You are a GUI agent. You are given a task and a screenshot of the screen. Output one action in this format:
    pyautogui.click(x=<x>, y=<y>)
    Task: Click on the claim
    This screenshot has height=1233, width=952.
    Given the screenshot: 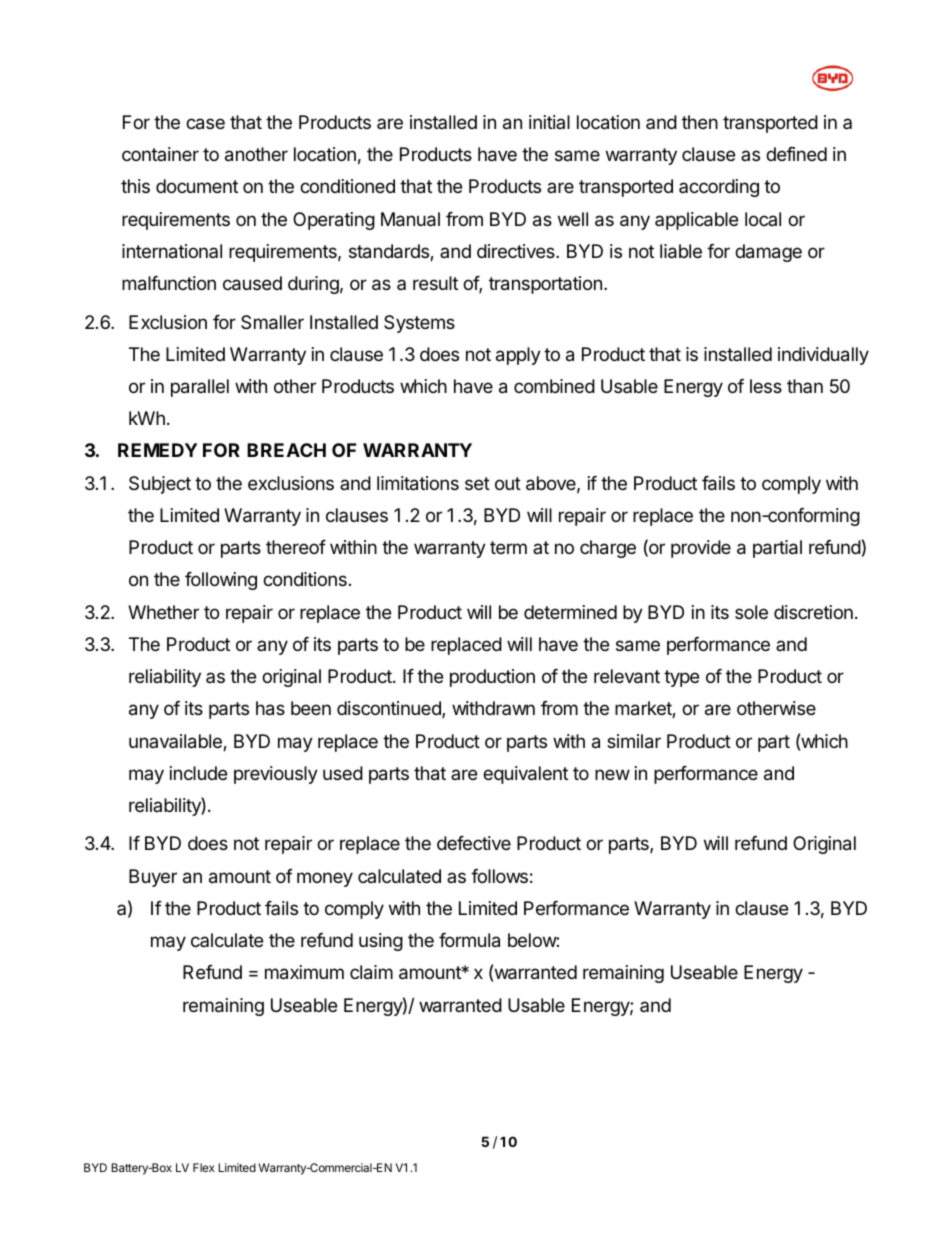 What is the action you would take?
    pyautogui.click(x=371, y=972)
